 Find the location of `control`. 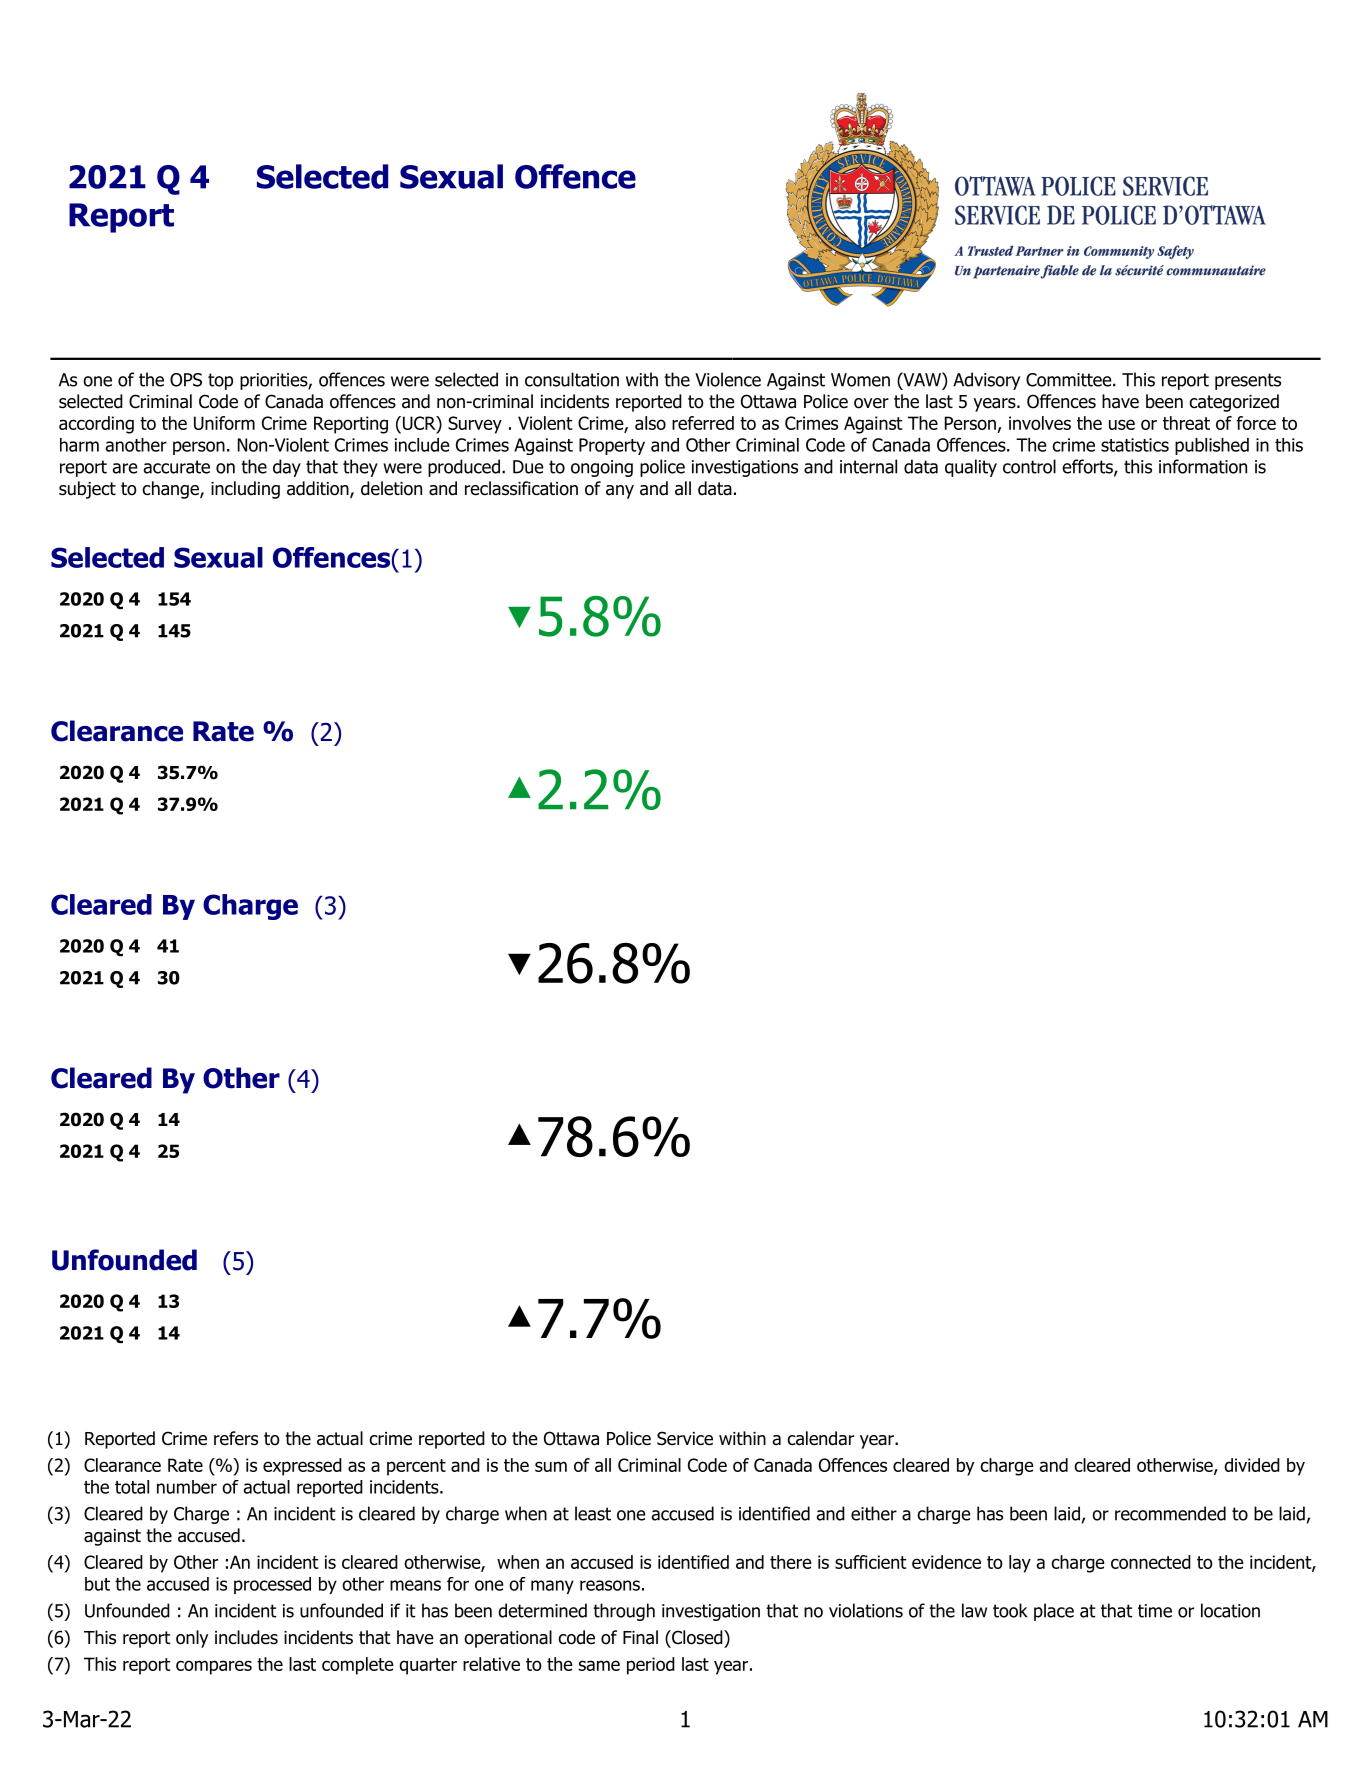

control is located at coordinates (1029, 466).
